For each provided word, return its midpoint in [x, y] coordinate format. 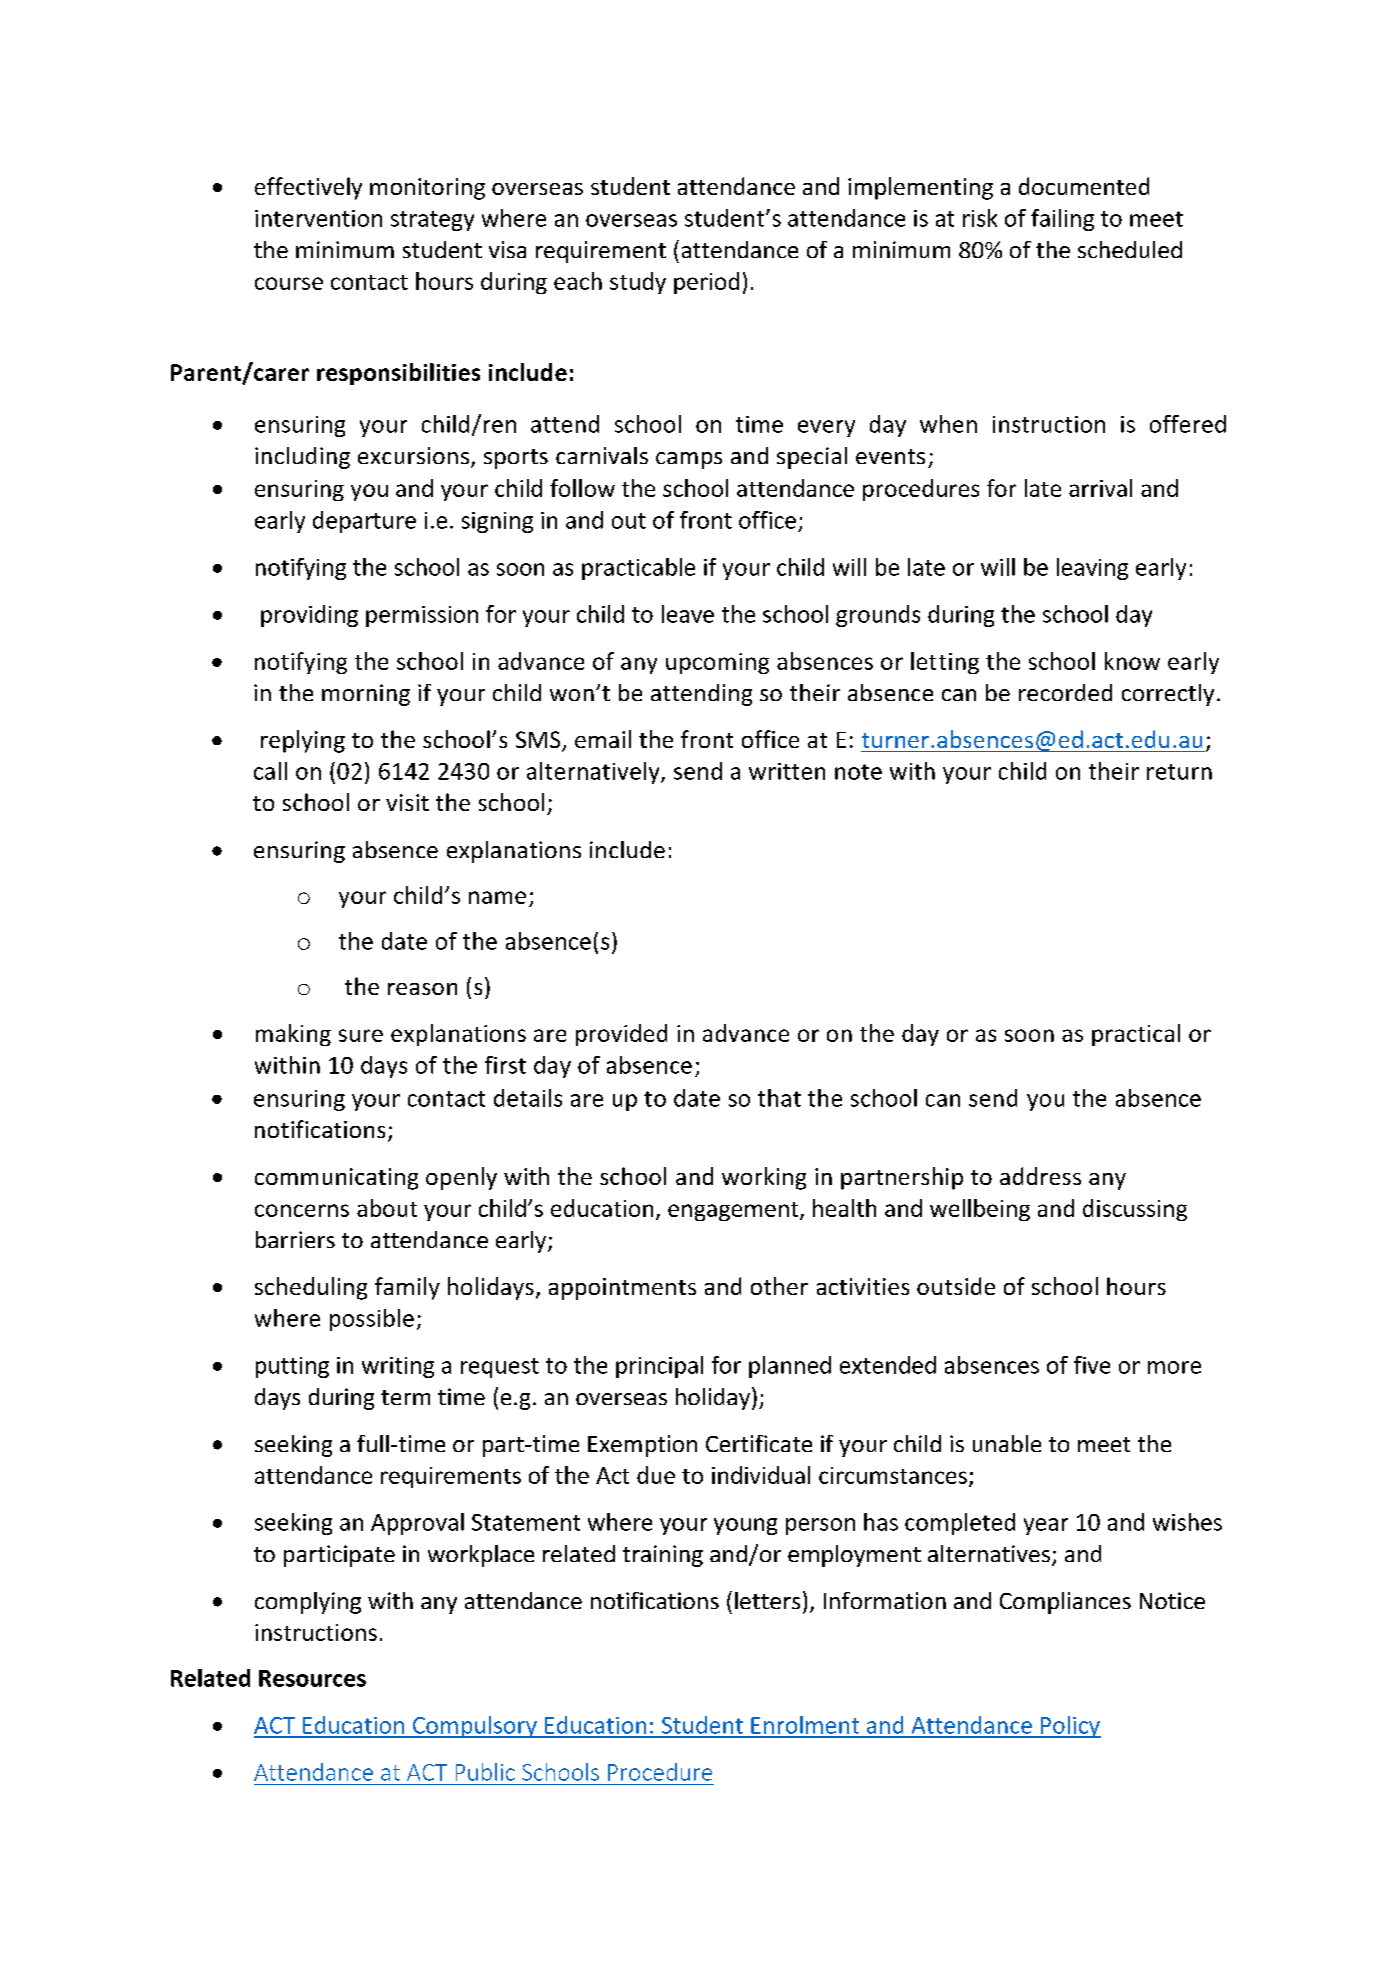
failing [1062, 220]
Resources [312, 1678]
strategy [432, 221]
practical [1136, 1035]
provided [621, 1035]
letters [767, 1600]
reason [422, 989]
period [706, 283]
